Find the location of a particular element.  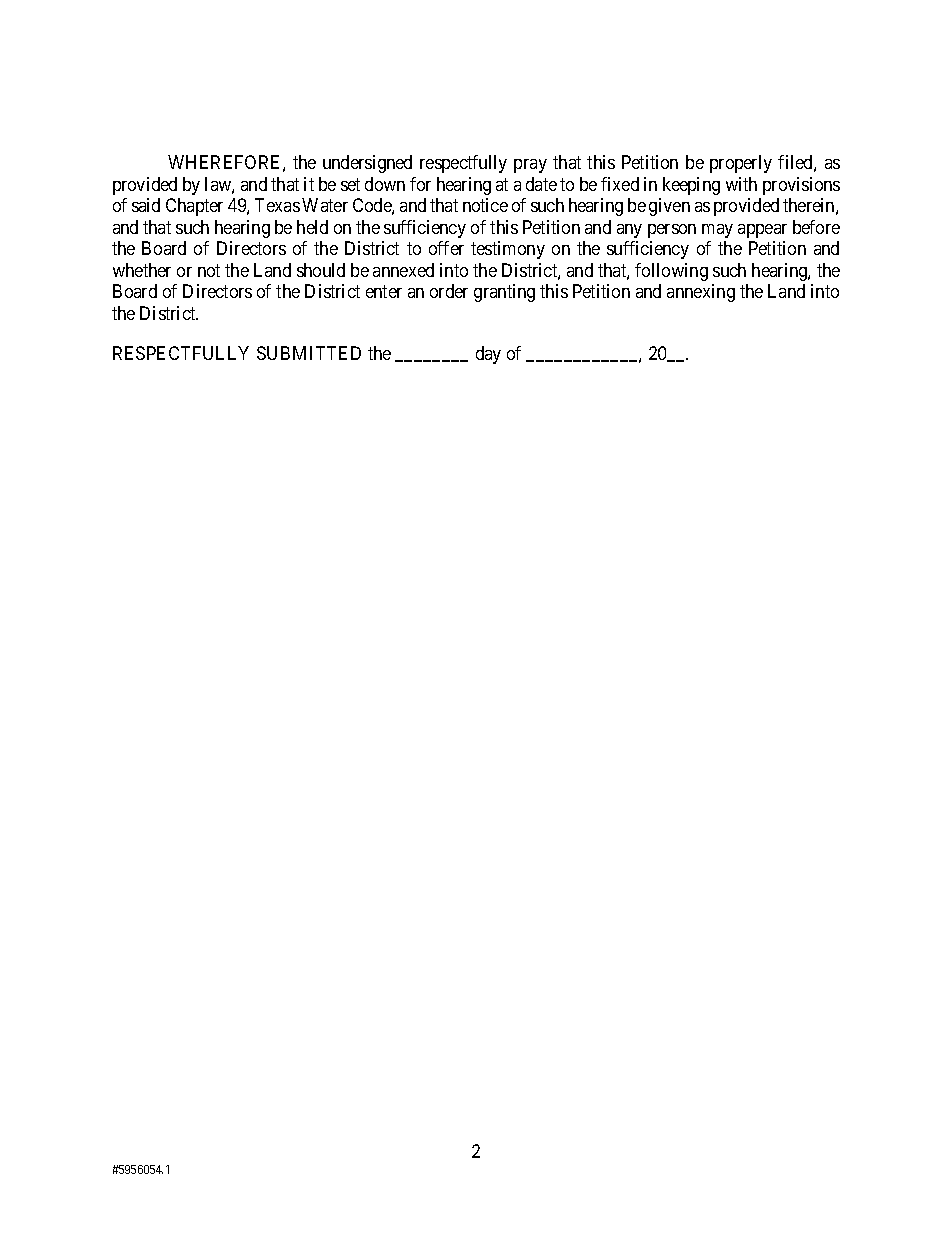

SUBMITTED is located at coordinates (309, 353).
